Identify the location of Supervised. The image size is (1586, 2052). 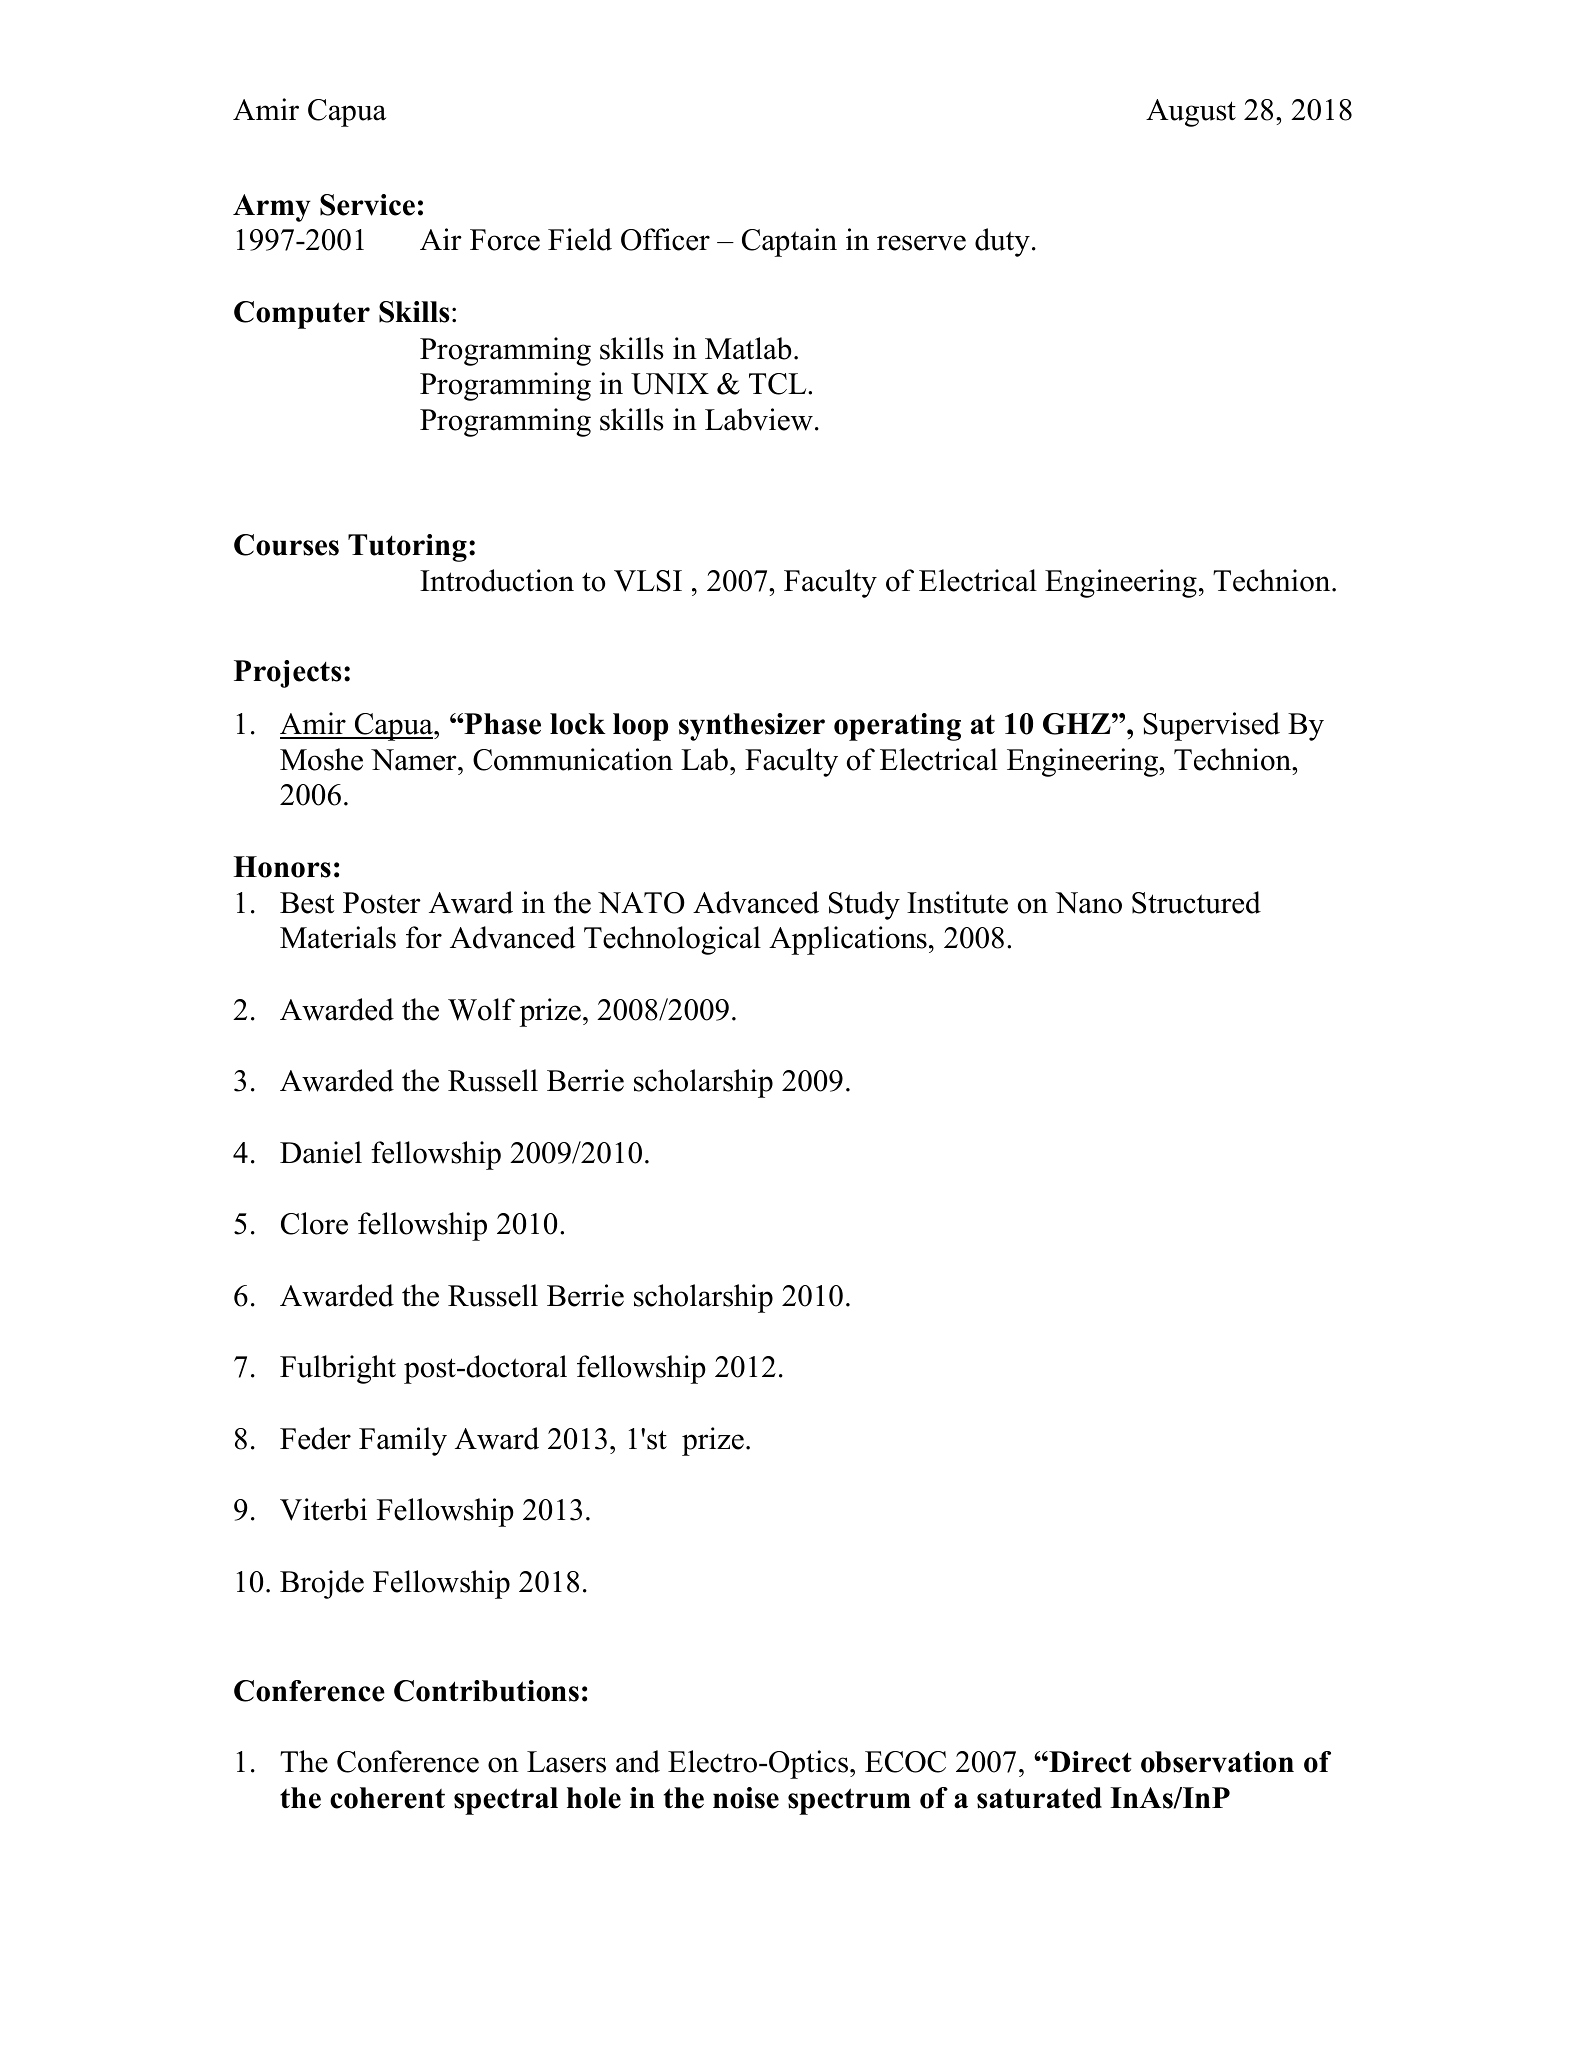
(1211, 726).
